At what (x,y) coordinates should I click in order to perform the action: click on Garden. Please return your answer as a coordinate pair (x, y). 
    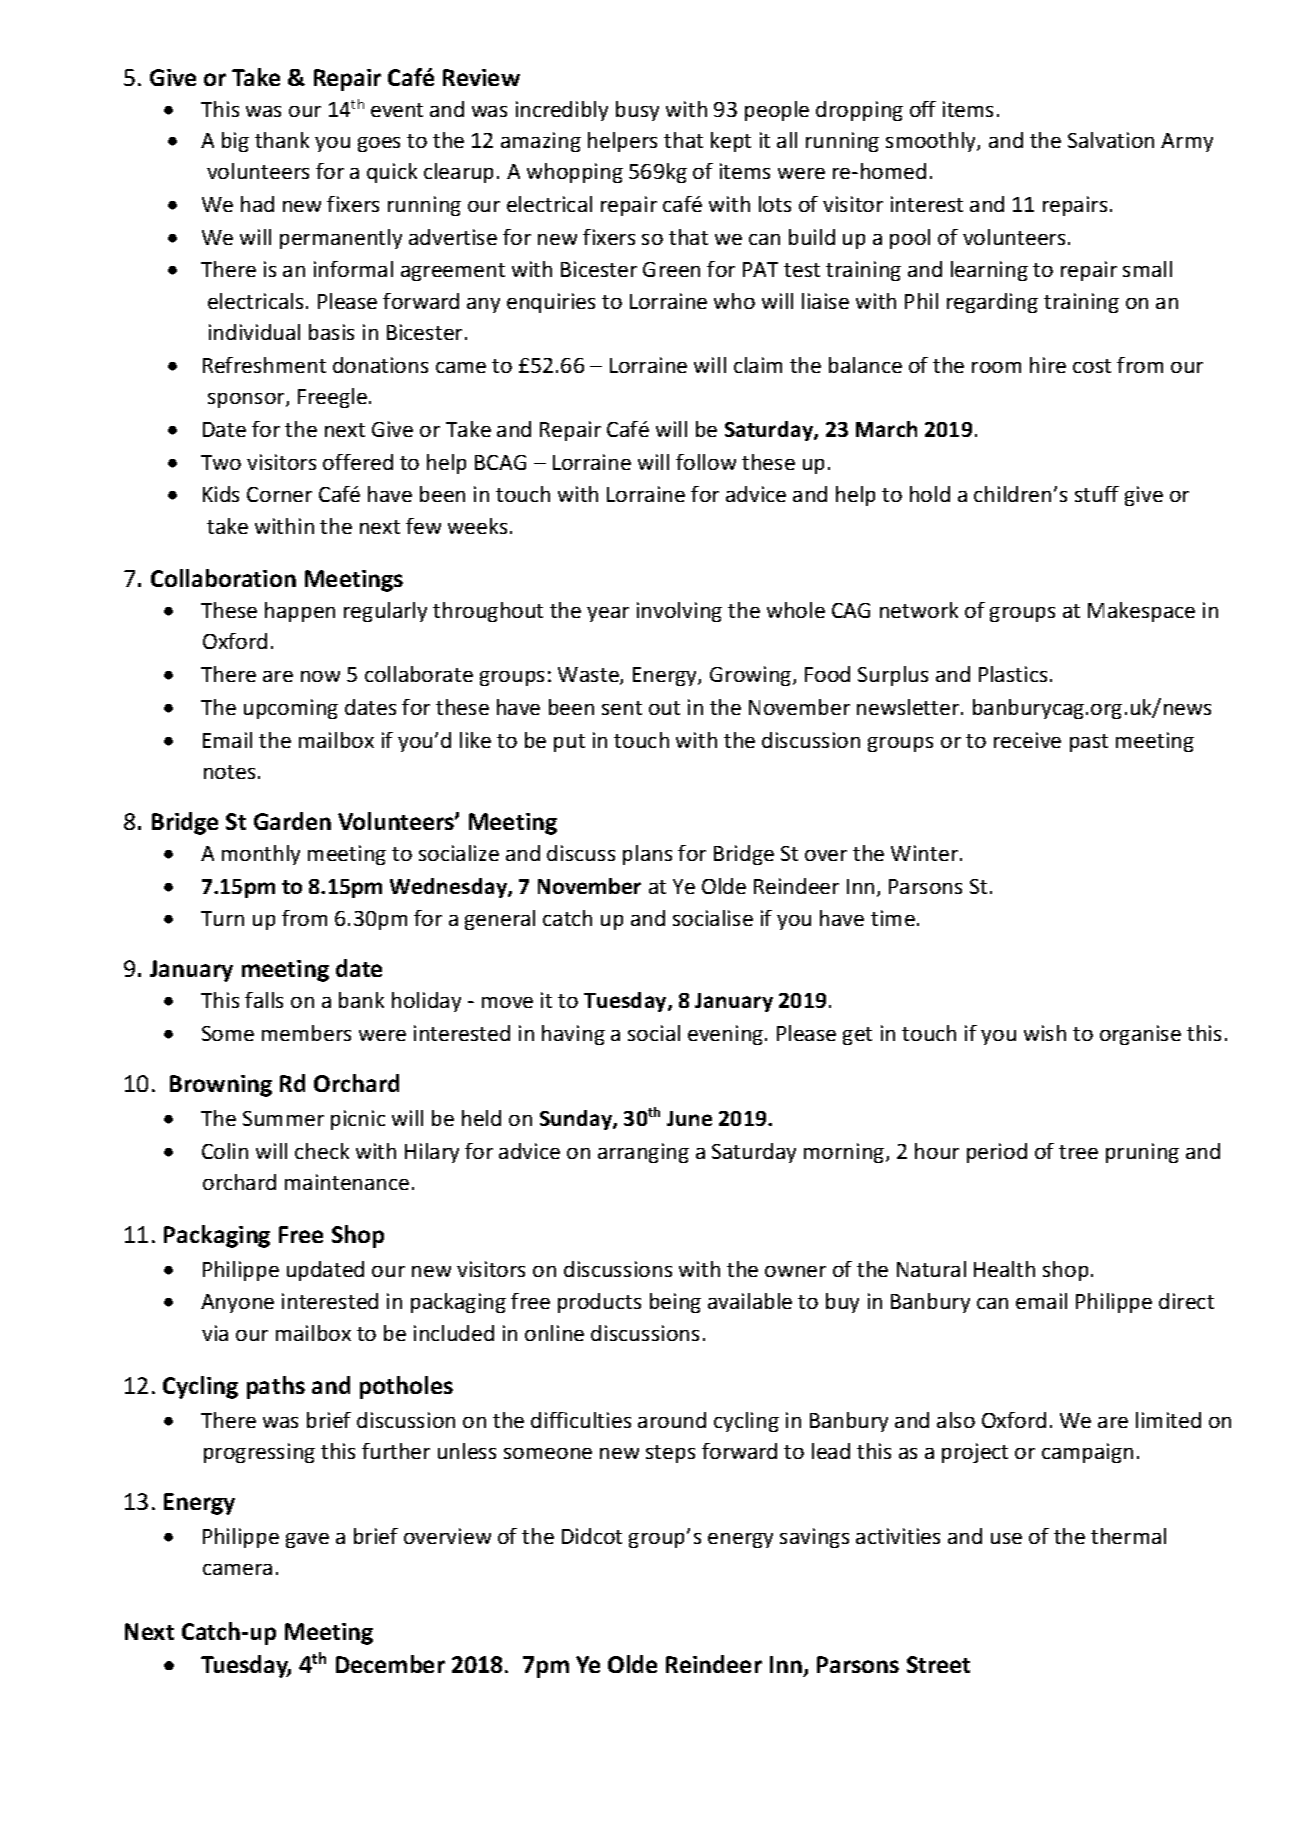
    Looking at the image, I should click on (292, 821).
